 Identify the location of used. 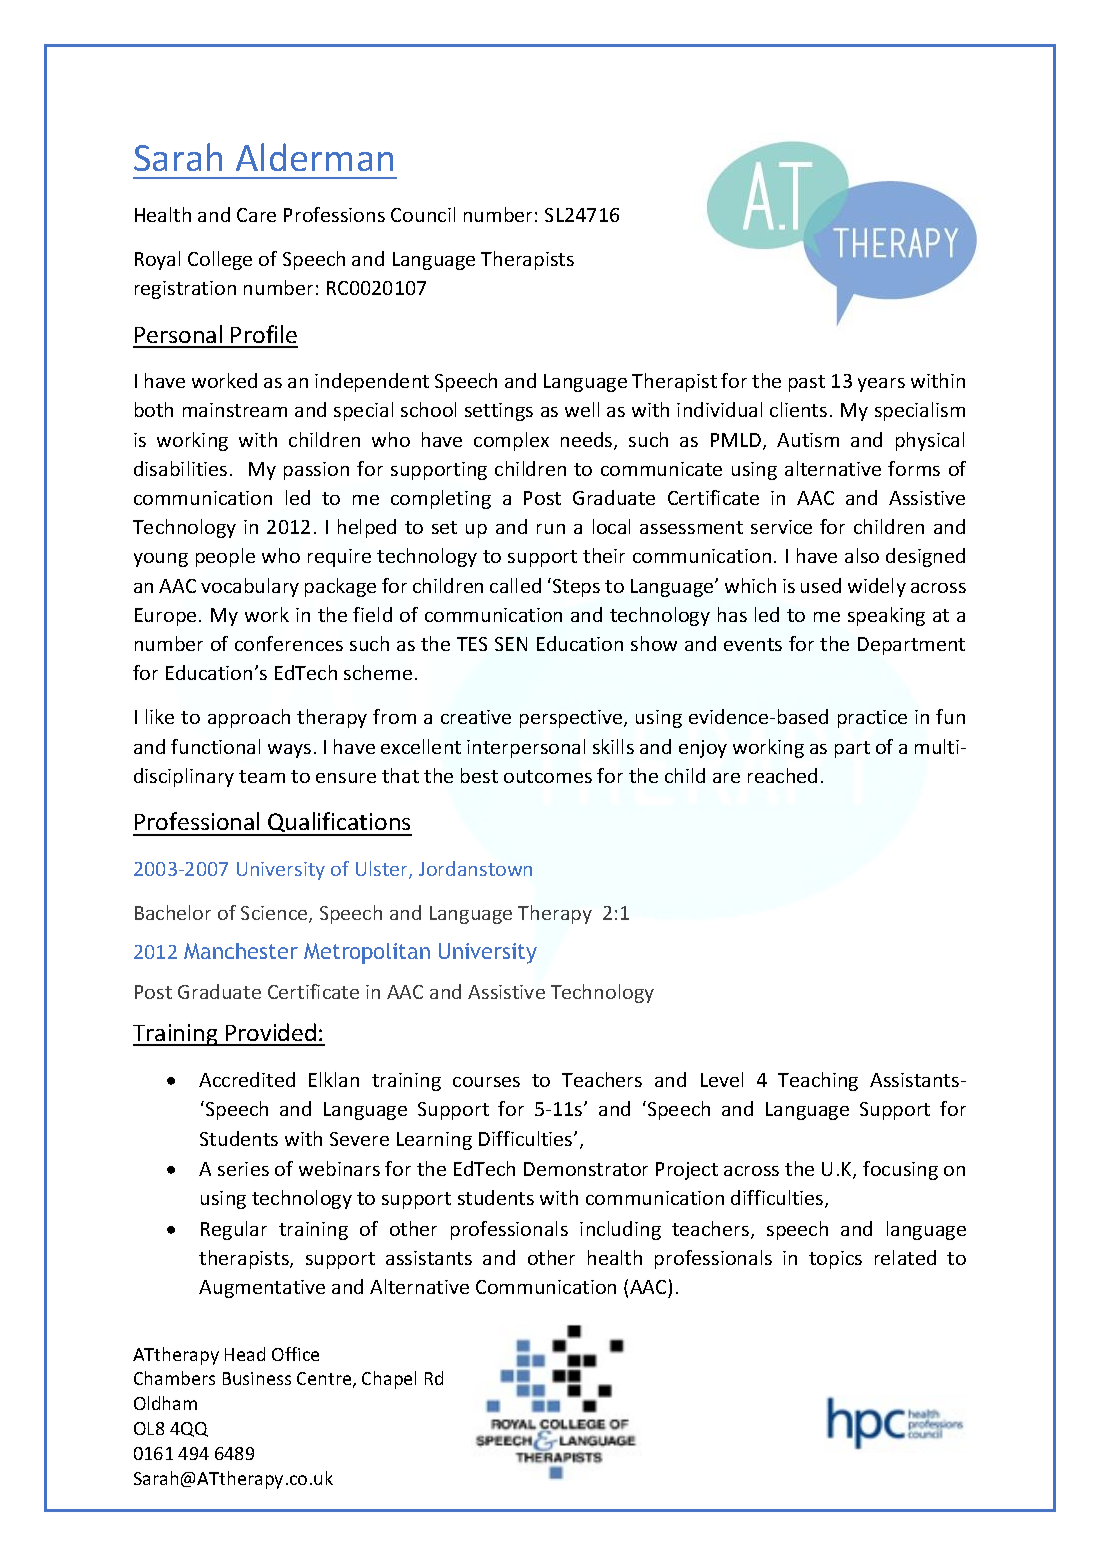
(821, 585).
